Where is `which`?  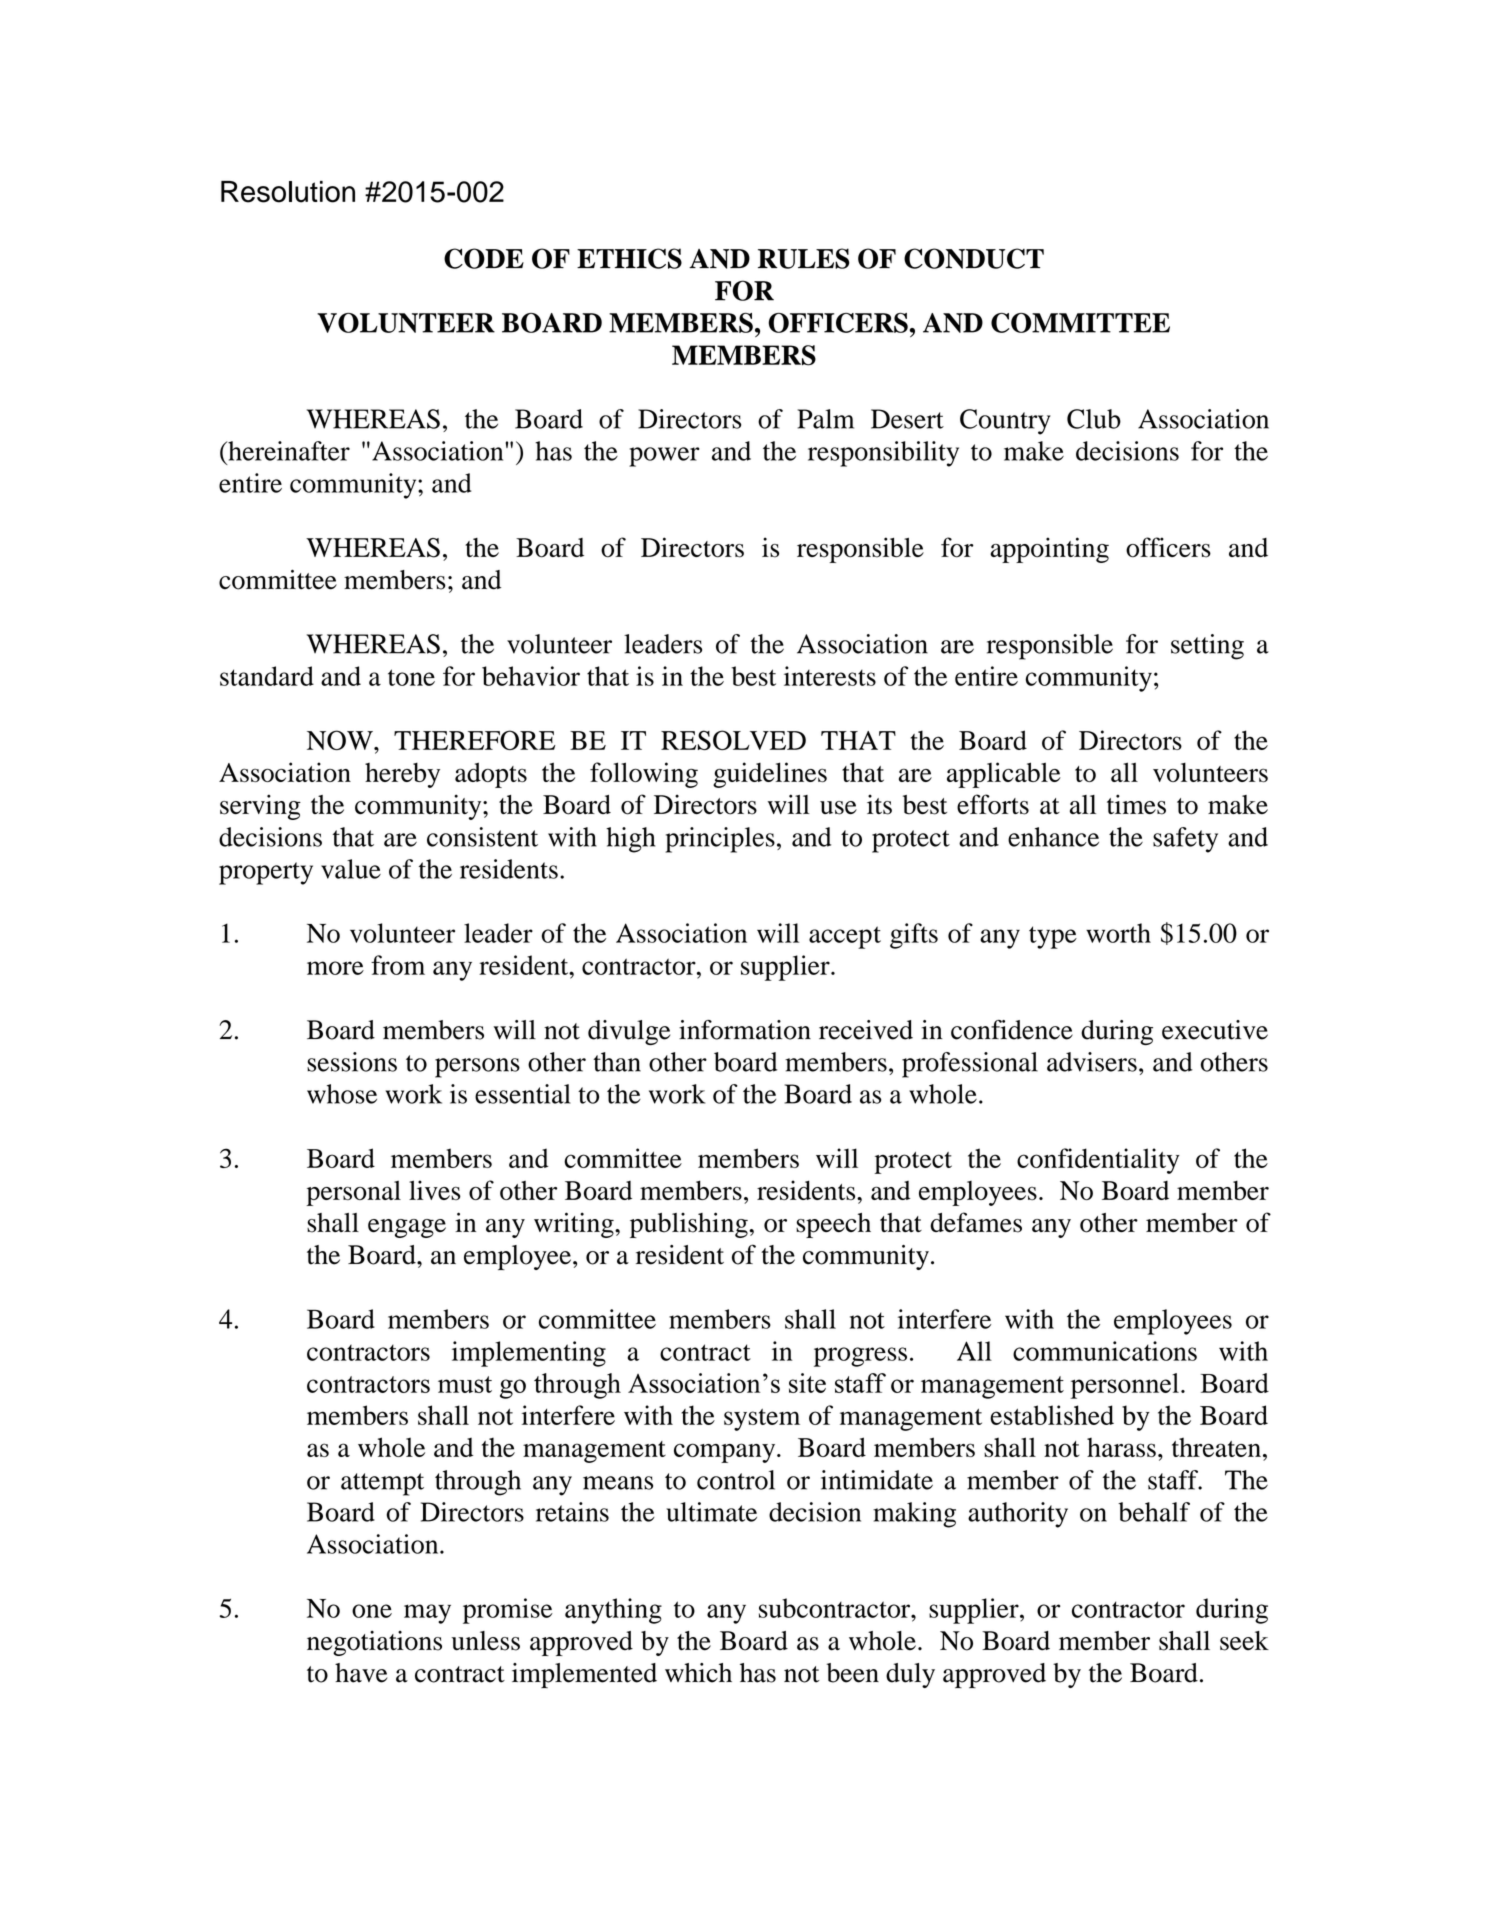
which is located at coordinates (698, 1673).
